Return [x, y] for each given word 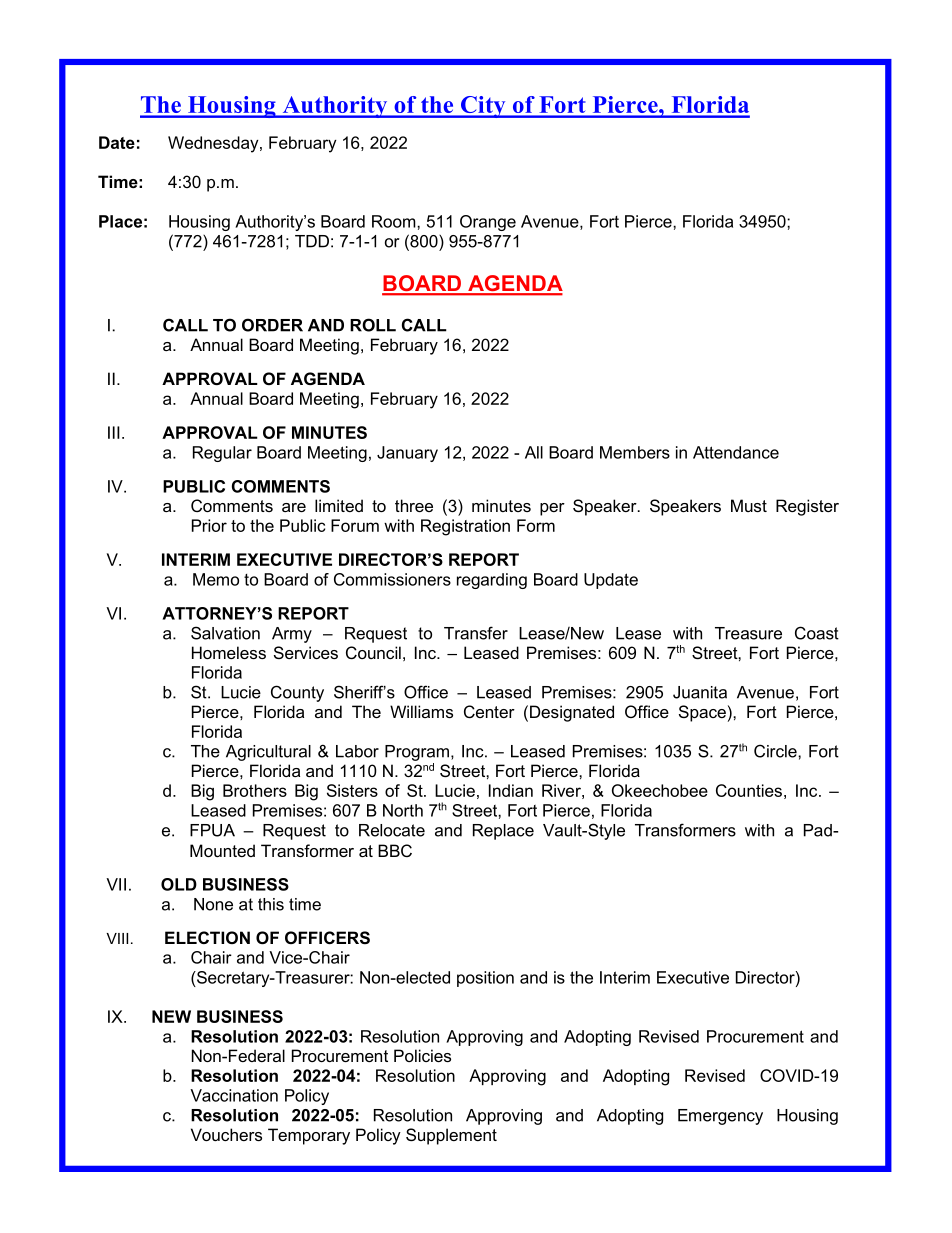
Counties [749, 790]
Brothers [255, 790]
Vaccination [234, 1095]
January [407, 454]
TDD [312, 241]
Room [395, 221]
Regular [222, 454]
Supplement [451, 1136]
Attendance [736, 452]
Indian [511, 790]
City [483, 107]
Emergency [720, 1117]
